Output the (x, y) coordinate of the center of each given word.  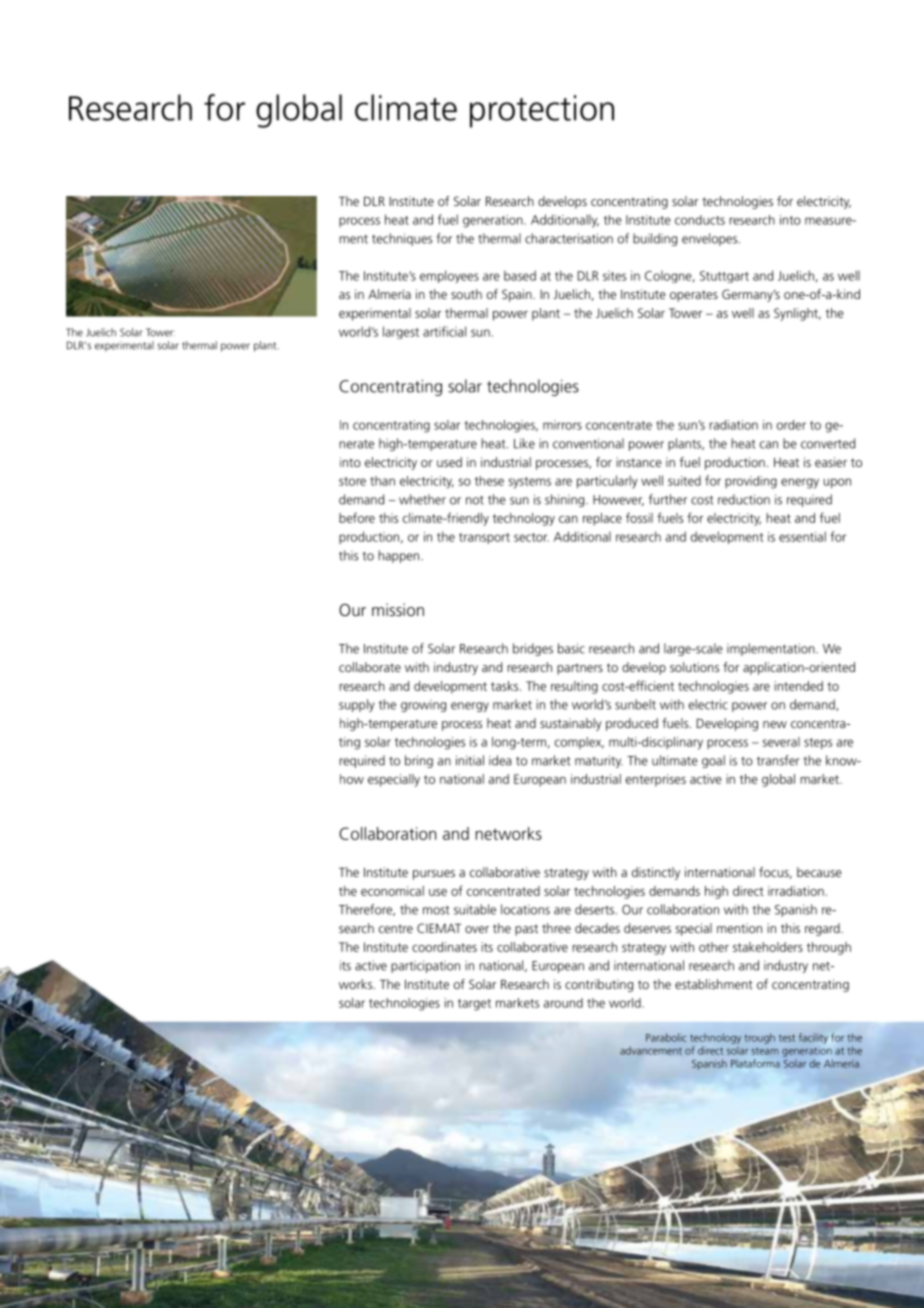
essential (802, 536)
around (563, 1003)
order (791, 425)
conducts (700, 220)
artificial (444, 331)
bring (419, 761)
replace (602, 519)
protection (542, 111)
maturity (599, 761)
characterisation (569, 238)
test (787, 1038)
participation (425, 966)
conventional (588, 443)
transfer (778, 760)
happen (400, 556)
